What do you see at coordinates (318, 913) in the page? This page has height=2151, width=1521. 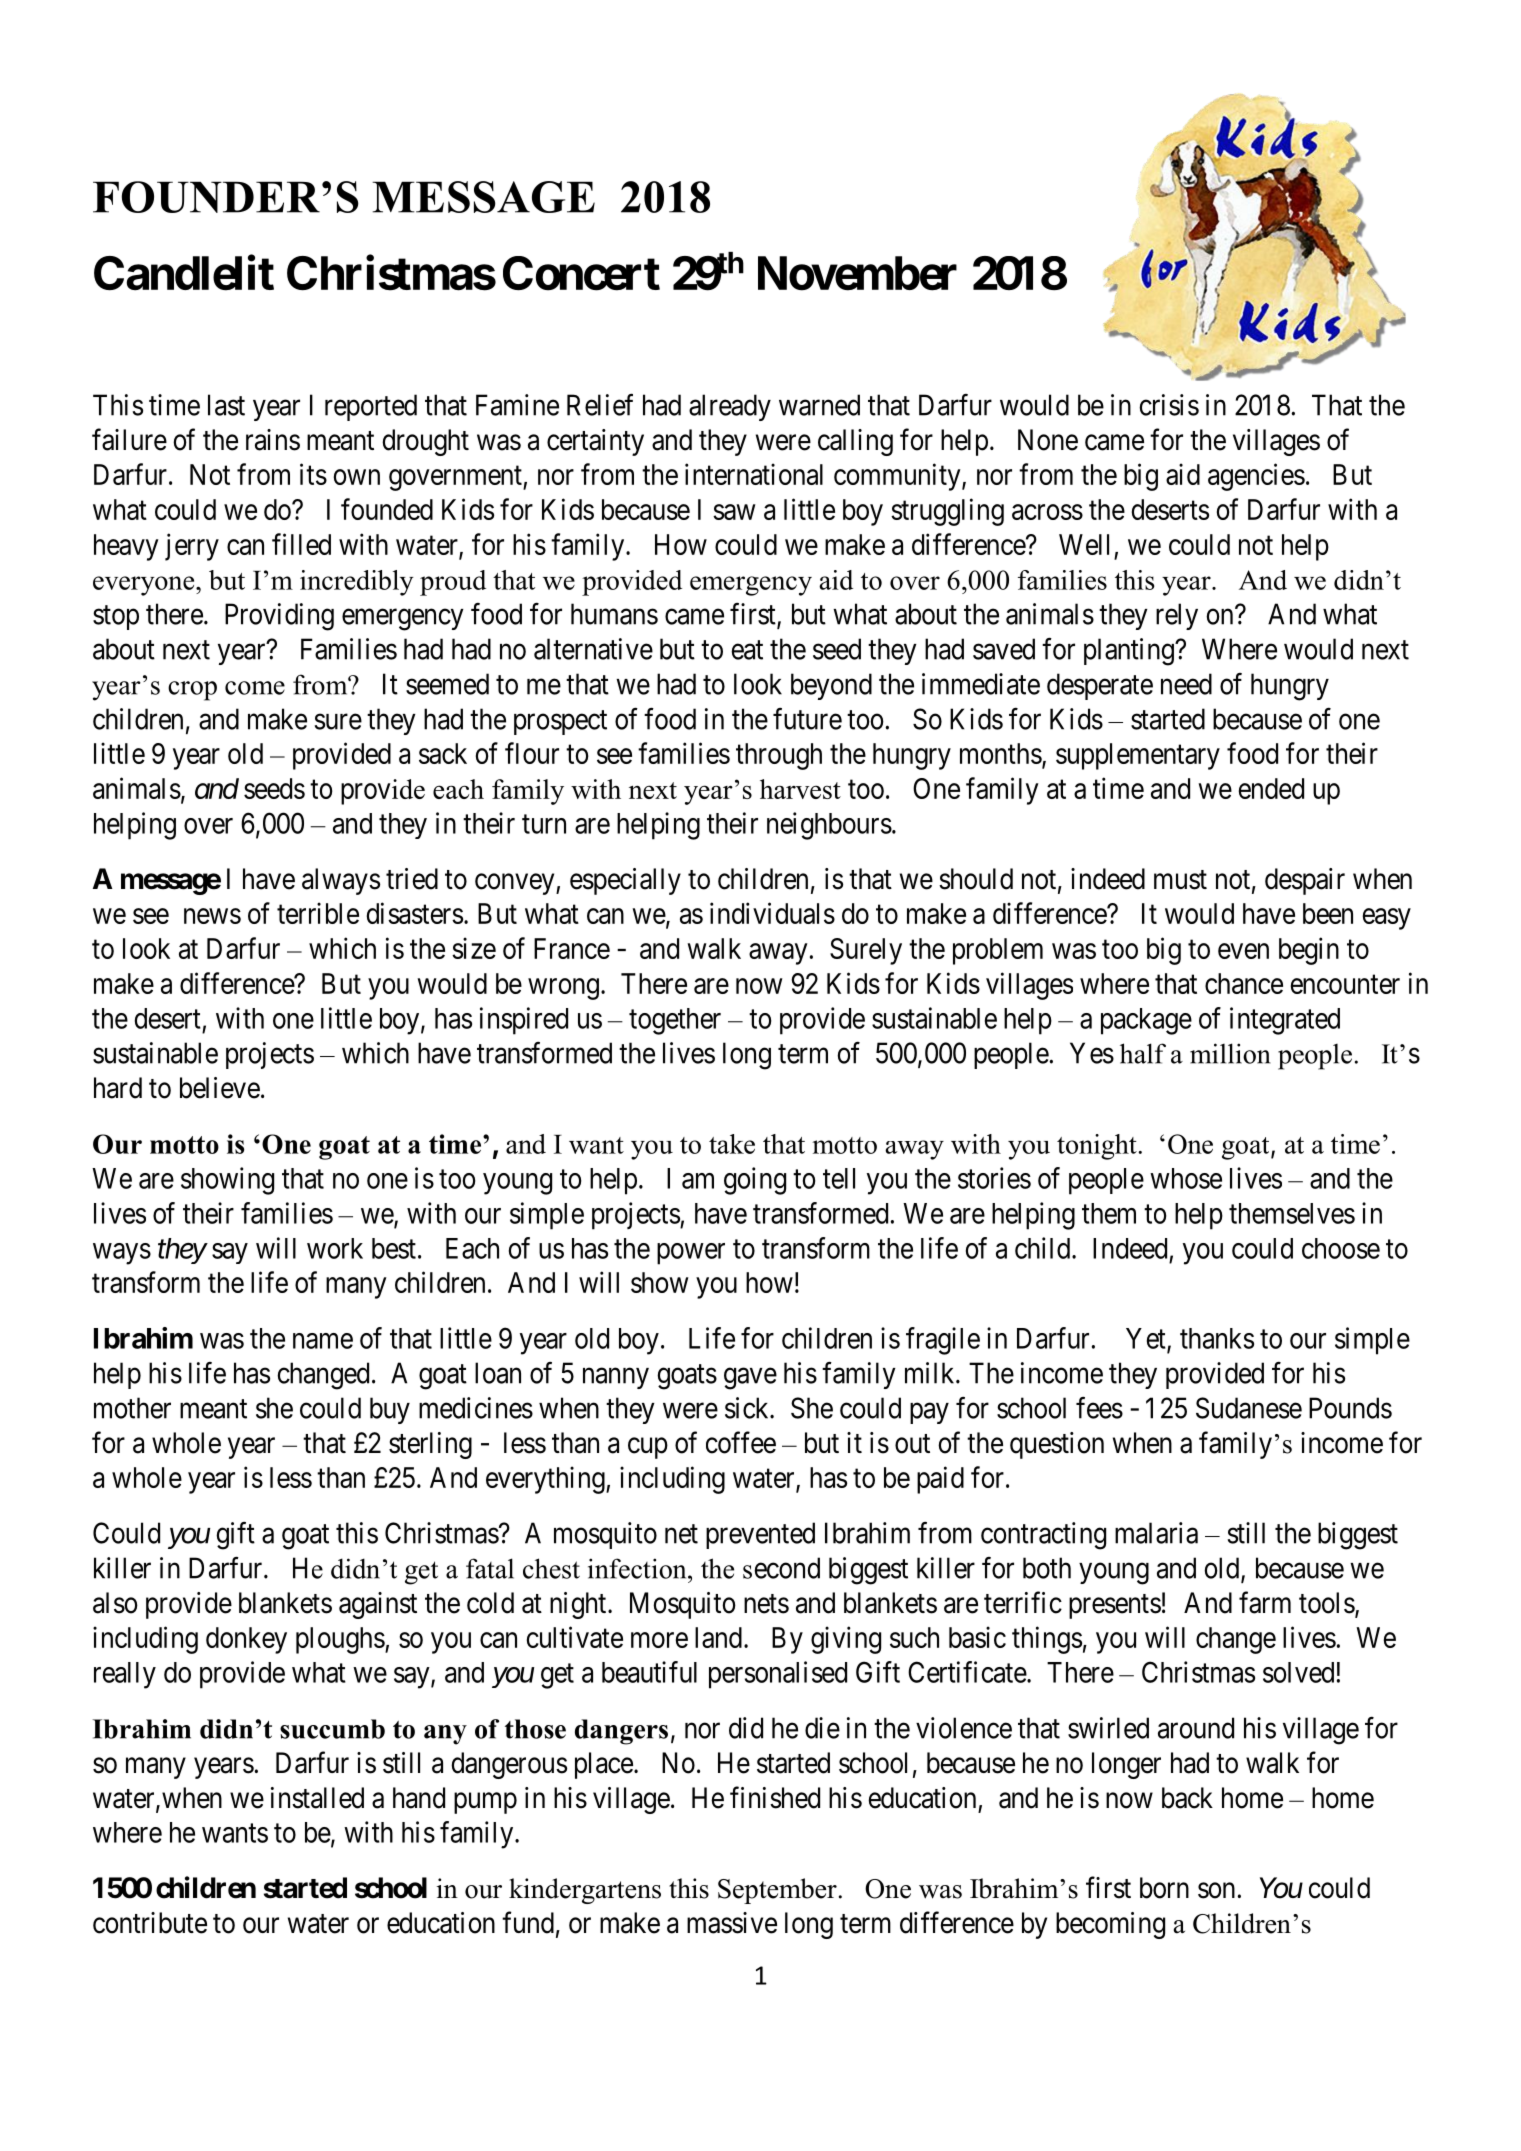 I see `terrible` at bounding box center [318, 913].
